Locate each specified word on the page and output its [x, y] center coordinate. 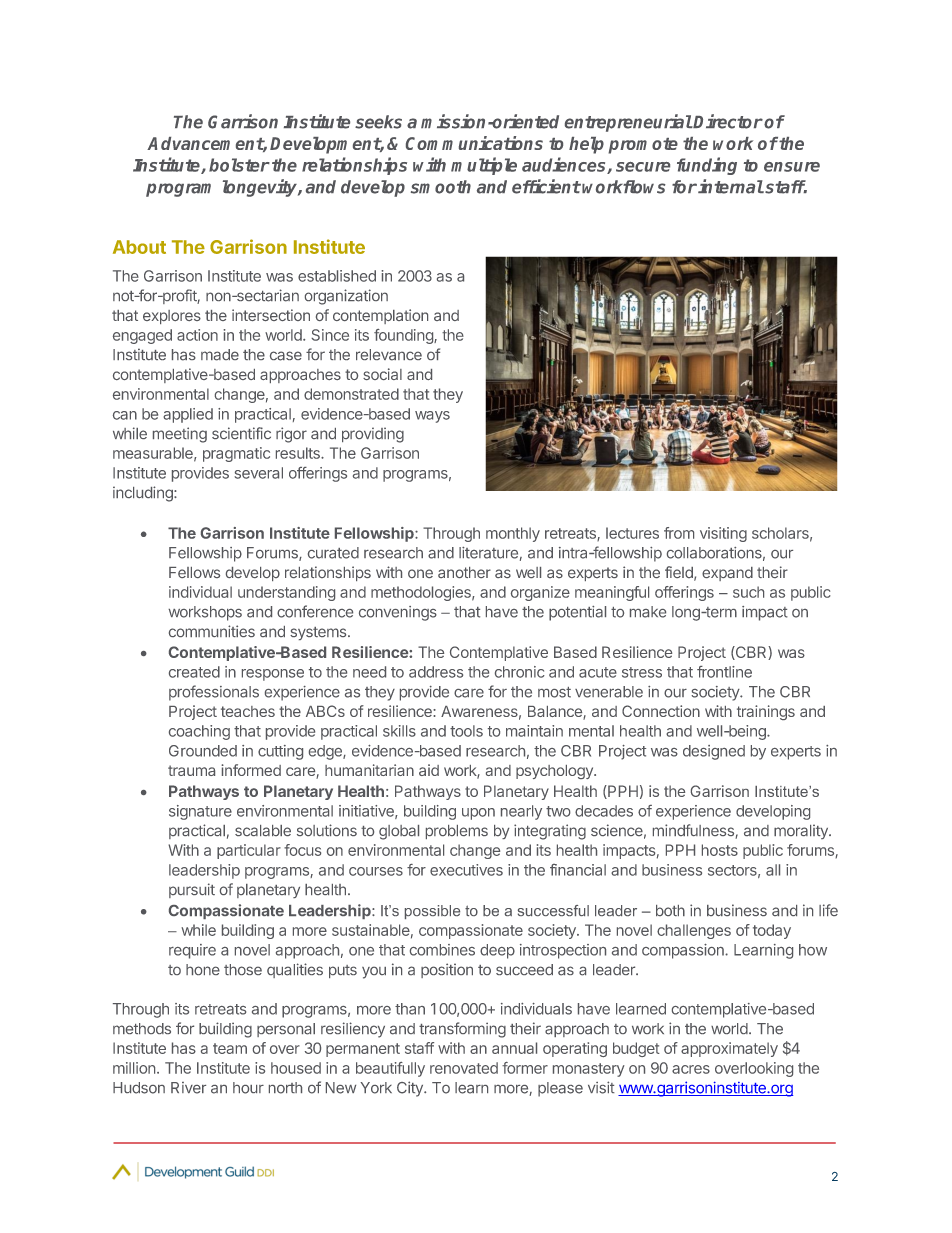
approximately [729, 1049]
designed [714, 752]
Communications [474, 143]
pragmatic [236, 454]
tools [466, 731]
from [679, 533]
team [230, 1048]
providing [373, 435]
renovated [464, 1068]
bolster [239, 165]
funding [707, 166]
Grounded [203, 751]
